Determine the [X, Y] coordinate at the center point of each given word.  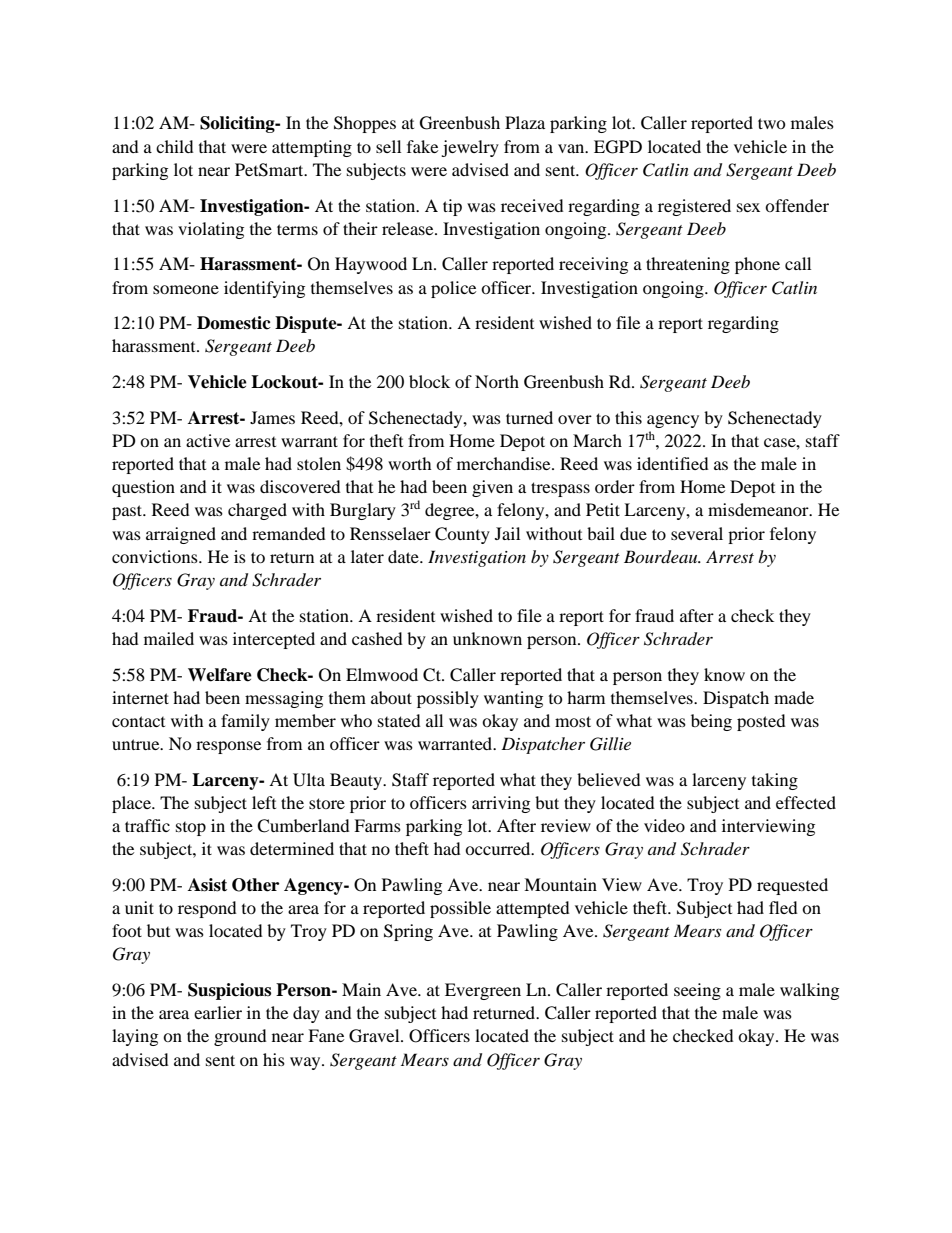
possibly [448, 699]
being [711, 722]
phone [757, 265]
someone [186, 289]
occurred [499, 848]
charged [257, 511]
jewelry [470, 148]
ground [240, 1037]
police [453, 289]
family [245, 722]
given [492, 488]
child [175, 146]
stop [191, 829]
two [772, 123]
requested [792, 886]
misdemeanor [759, 509]
